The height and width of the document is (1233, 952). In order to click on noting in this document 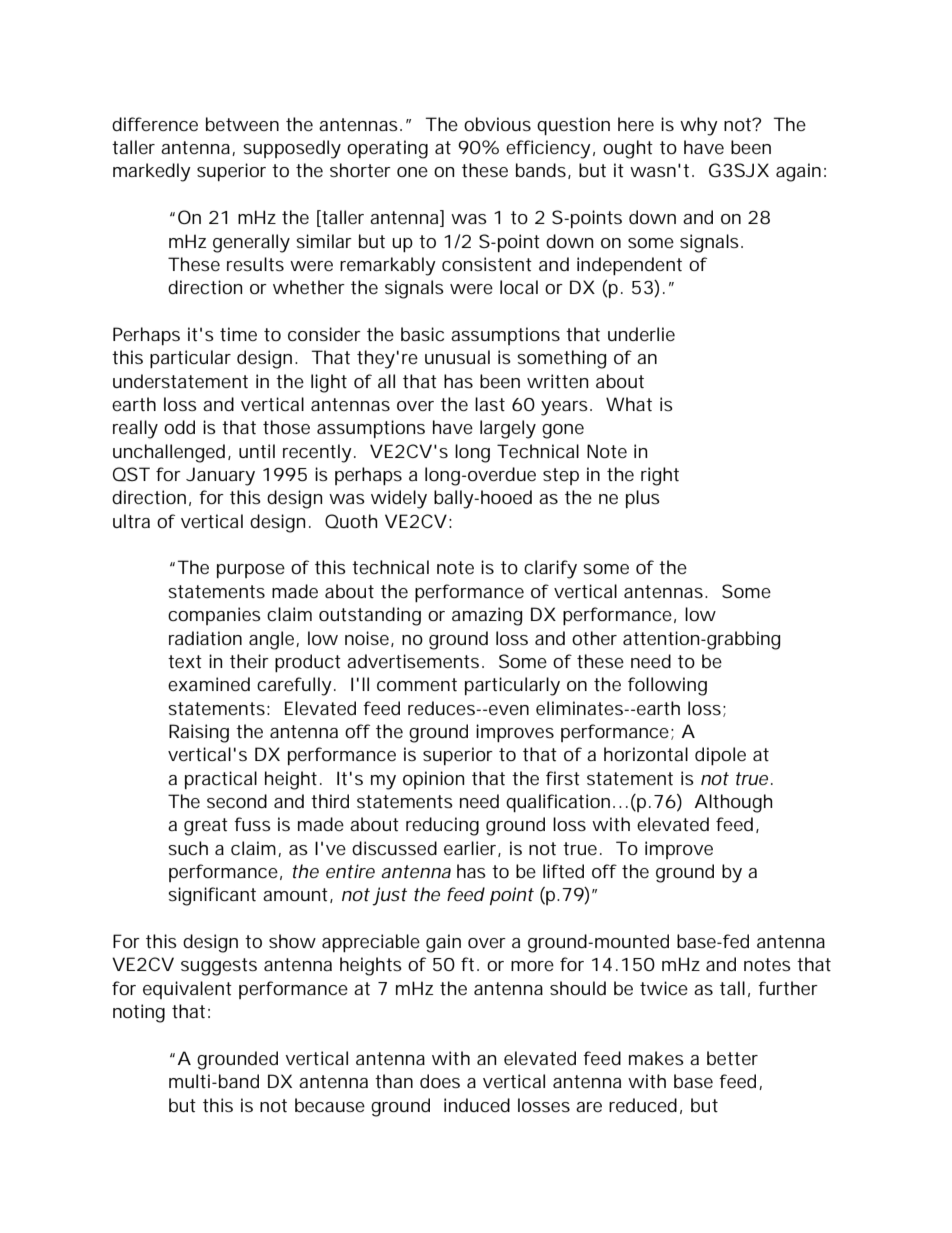, I will do `click(139, 1013)`.
